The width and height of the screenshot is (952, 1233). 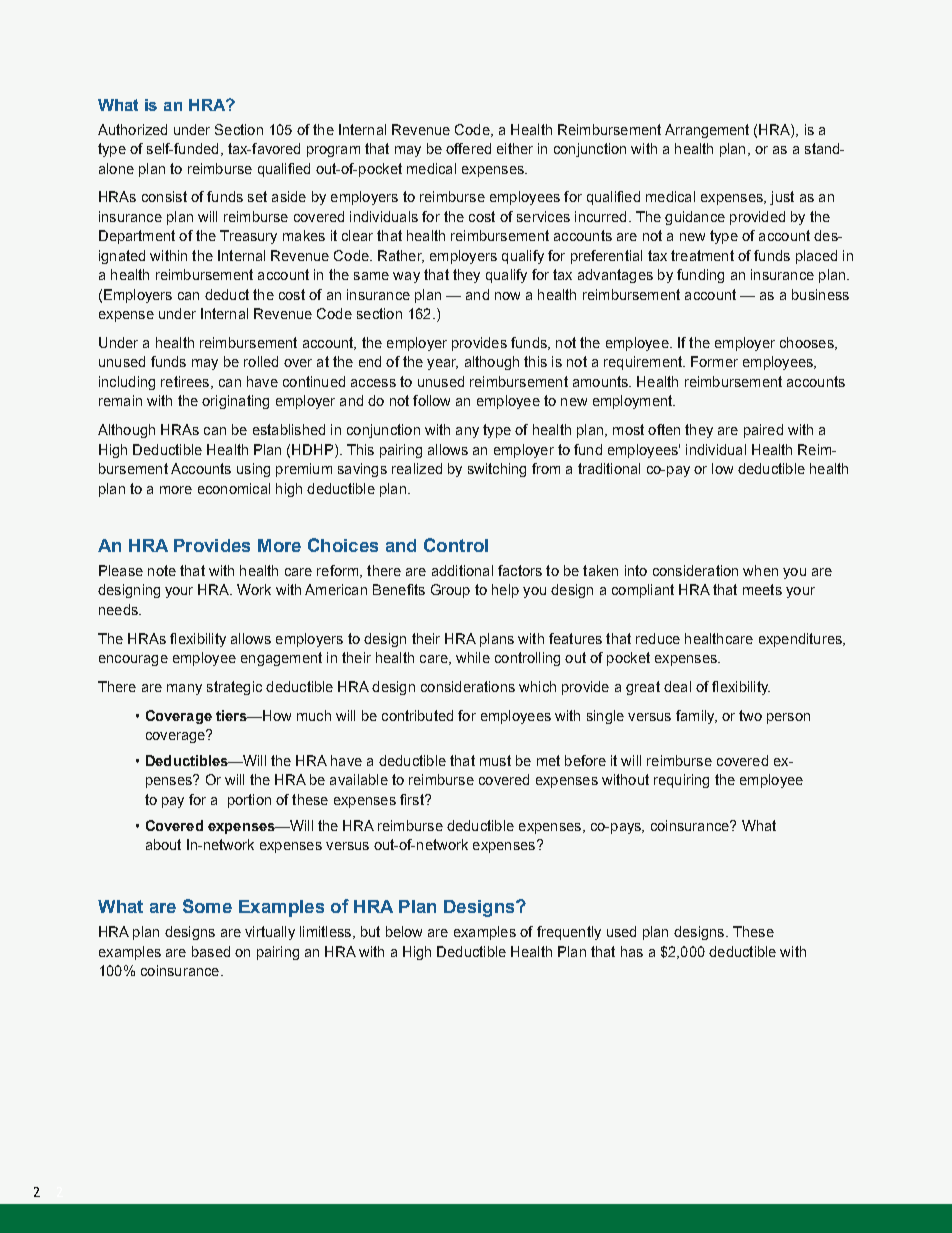 I want to click on offered, so click(x=468, y=148).
